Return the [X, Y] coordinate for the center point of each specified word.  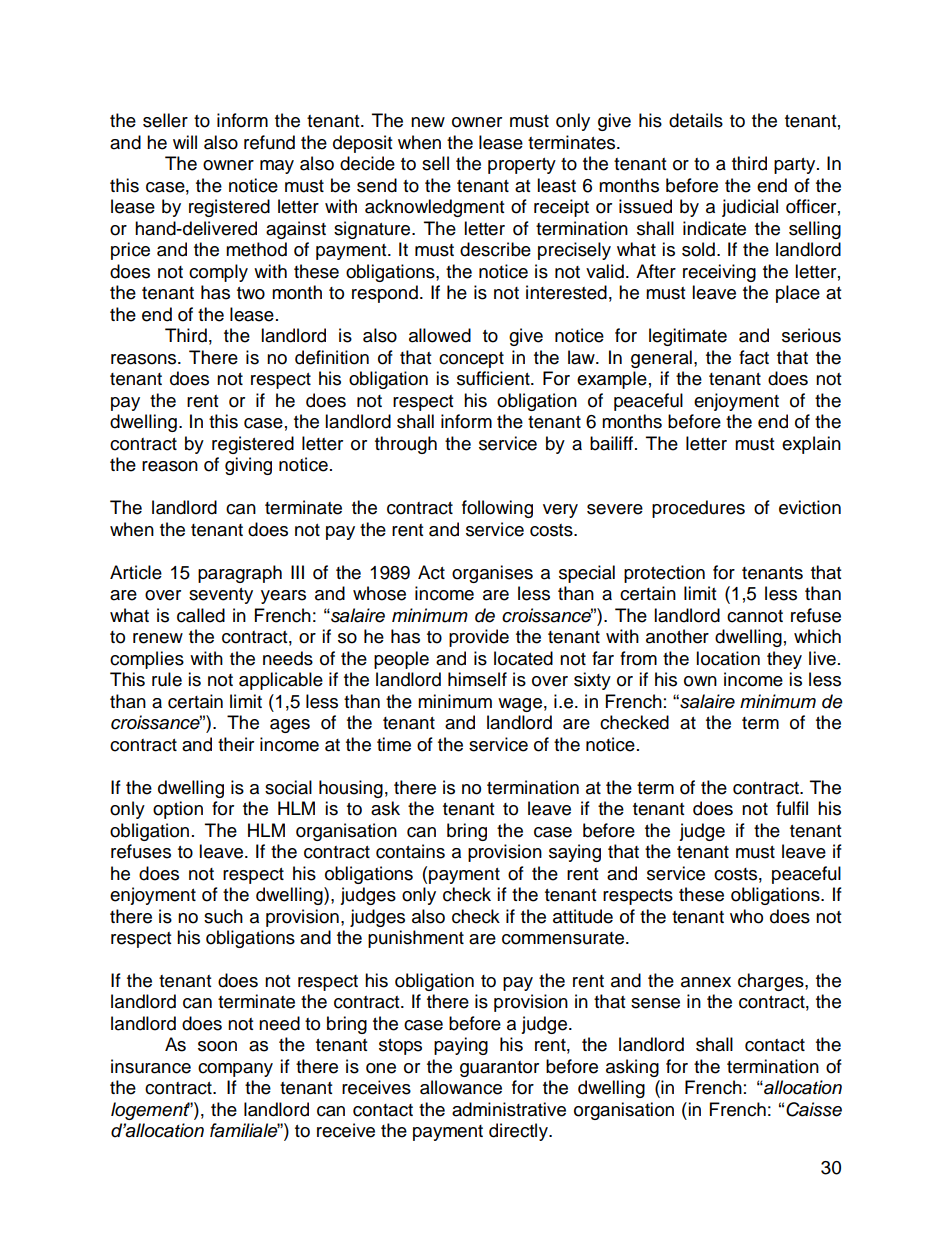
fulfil [792, 808]
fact [754, 357]
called [201, 615]
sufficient [494, 378]
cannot [755, 616]
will [185, 142]
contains [410, 851]
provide [479, 638]
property [522, 166]
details [696, 120]
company [235, 1070]
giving [248, 466]
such [223, 916]
